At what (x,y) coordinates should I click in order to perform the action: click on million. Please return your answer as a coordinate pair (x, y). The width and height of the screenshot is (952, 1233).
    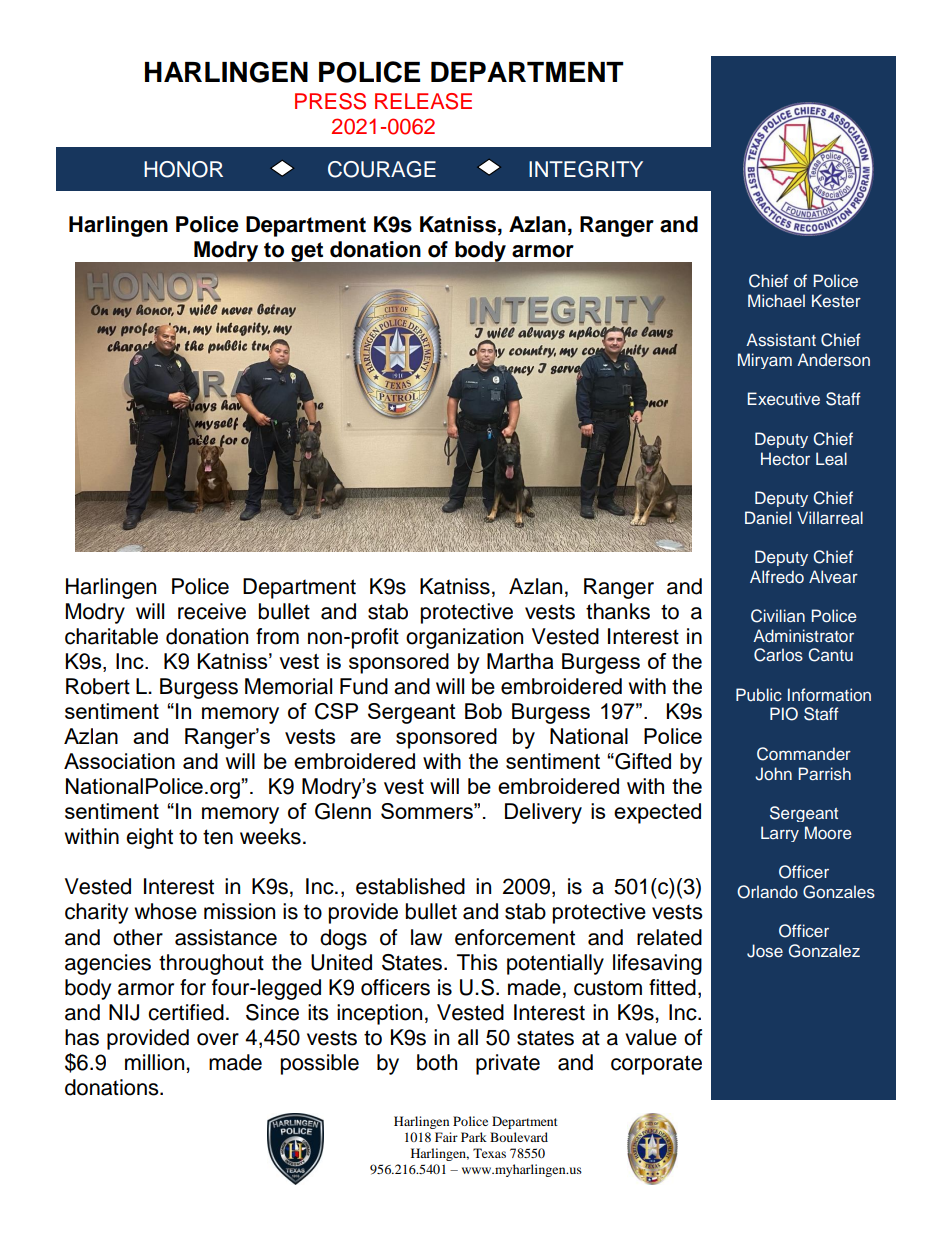
    Looking at the image, I should click on (156, 1062).
